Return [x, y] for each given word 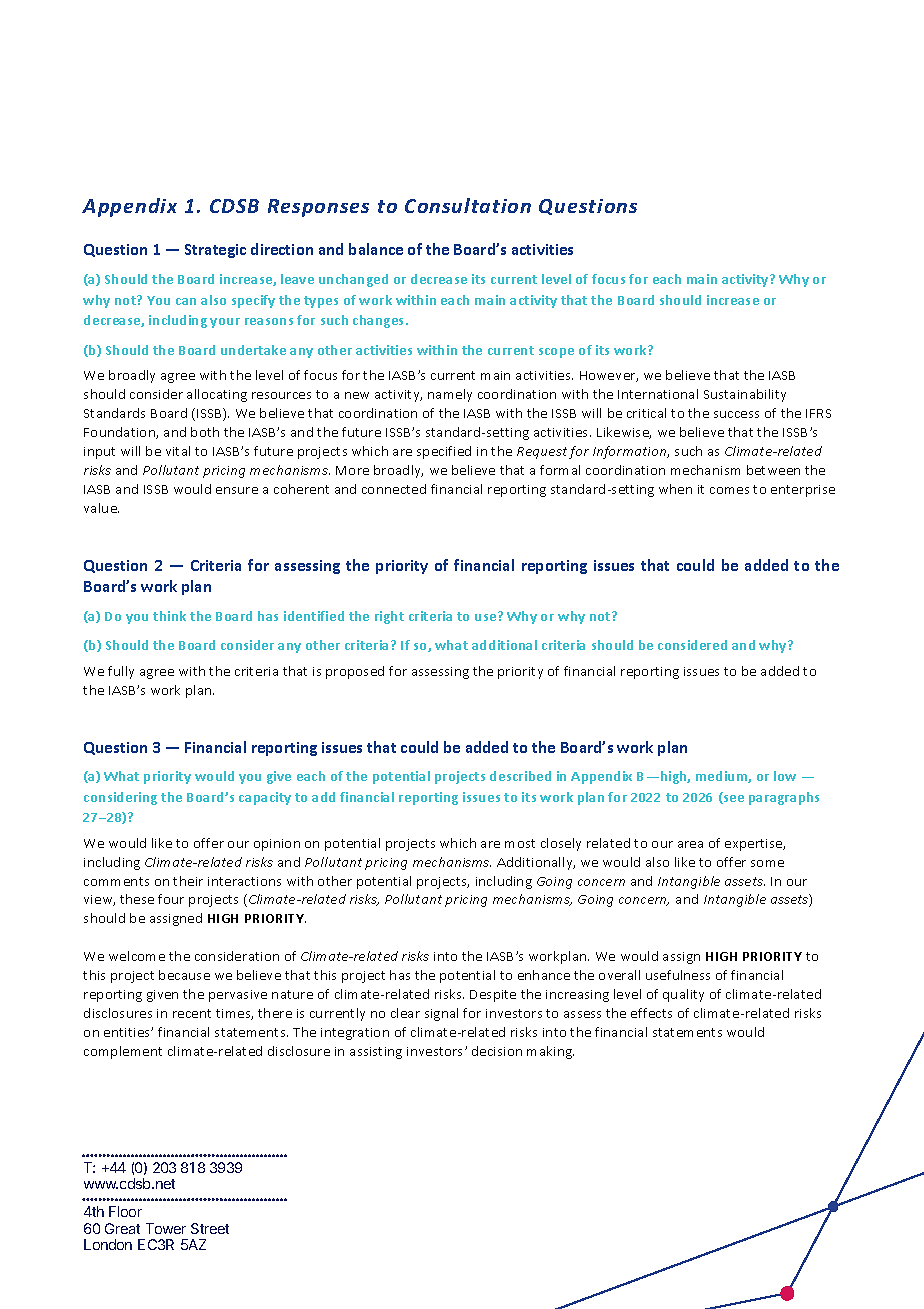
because [184, 975]
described [520, 776]
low [785, 776]
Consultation [468, 205]
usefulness [678, 975]
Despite [493, 996]
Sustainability [745, 395]
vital [178, 451]
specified [444, 452]
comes [729, 490]
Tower [166, 1228]
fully [121, 672]
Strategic [215, 251]
